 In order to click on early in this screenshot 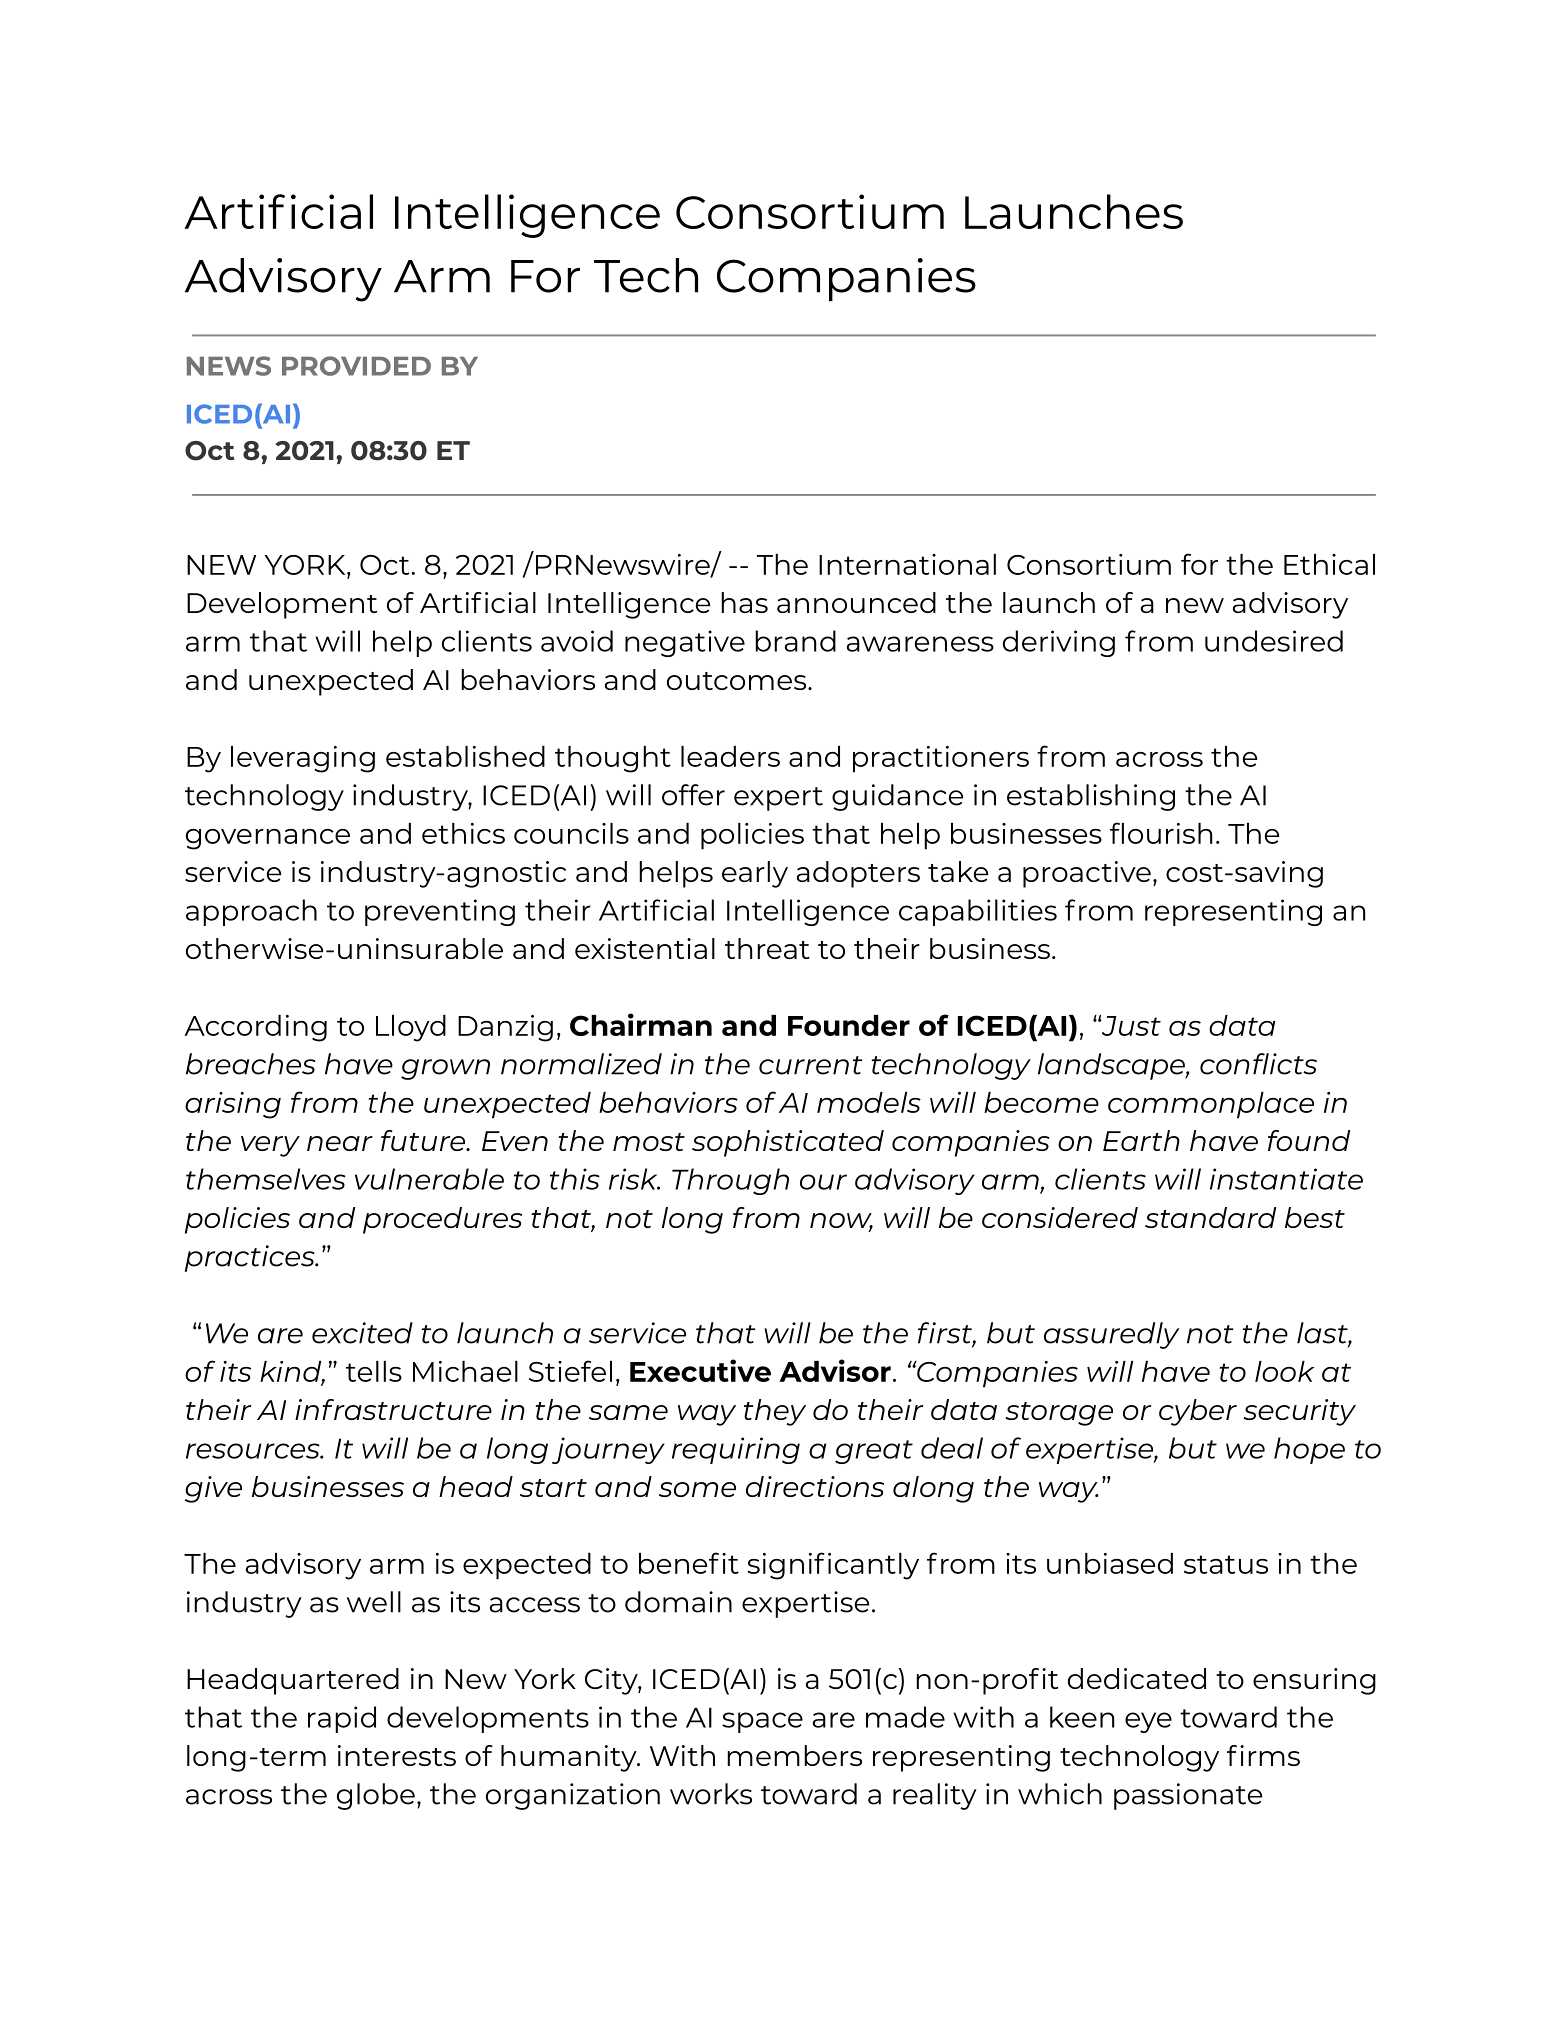, I will do `click(755, 874)`.
